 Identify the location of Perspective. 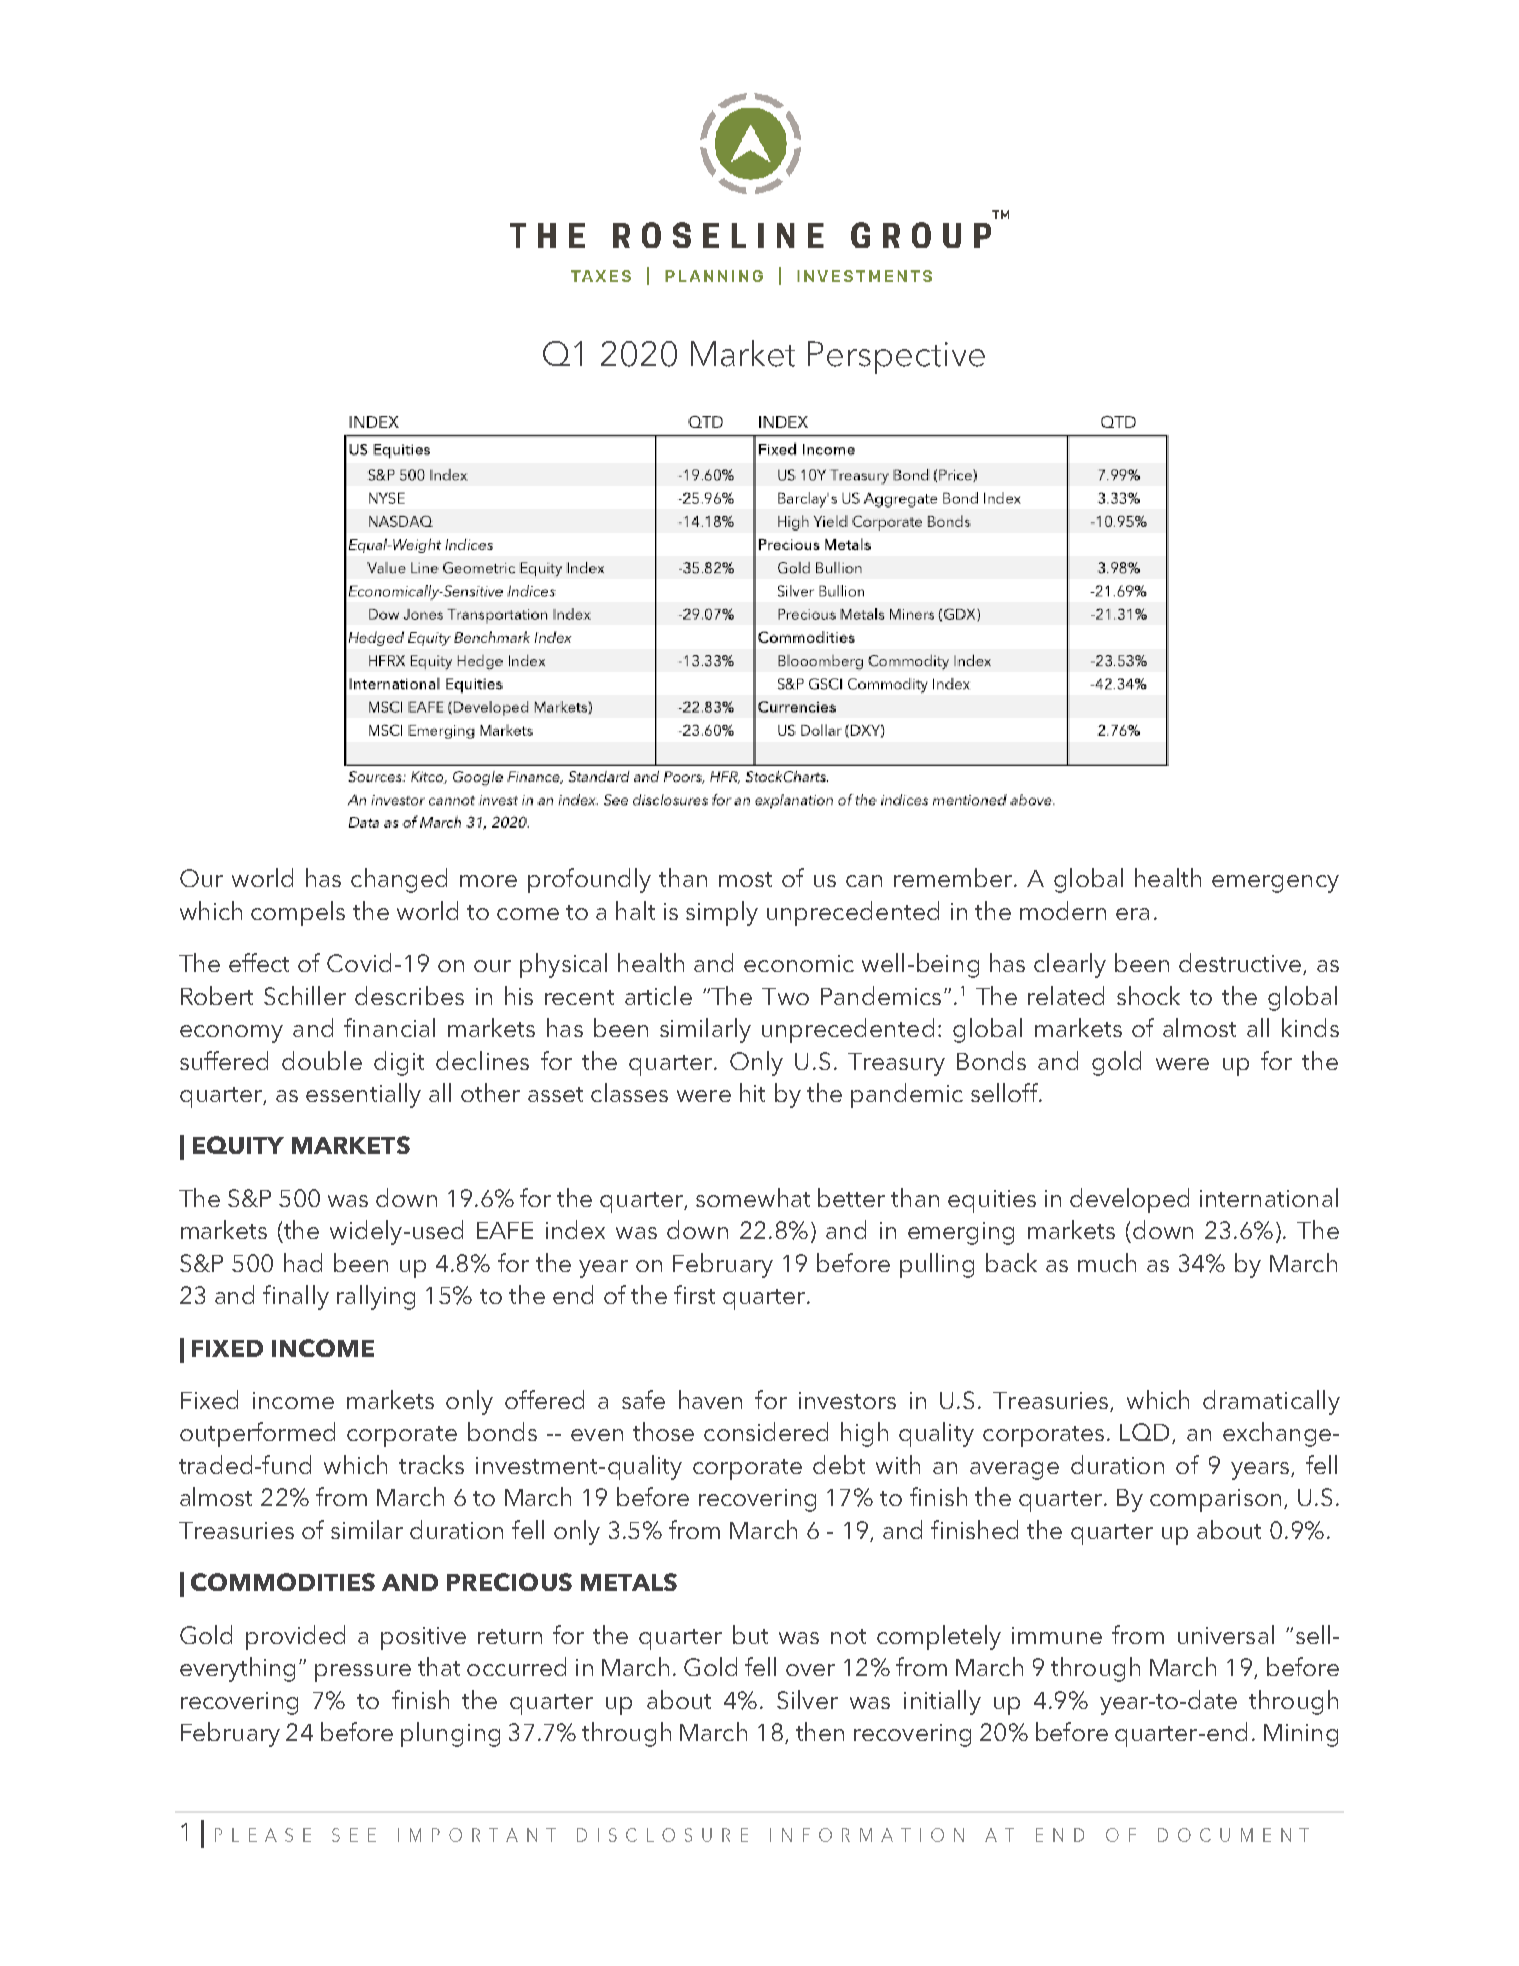
(896, 357).
